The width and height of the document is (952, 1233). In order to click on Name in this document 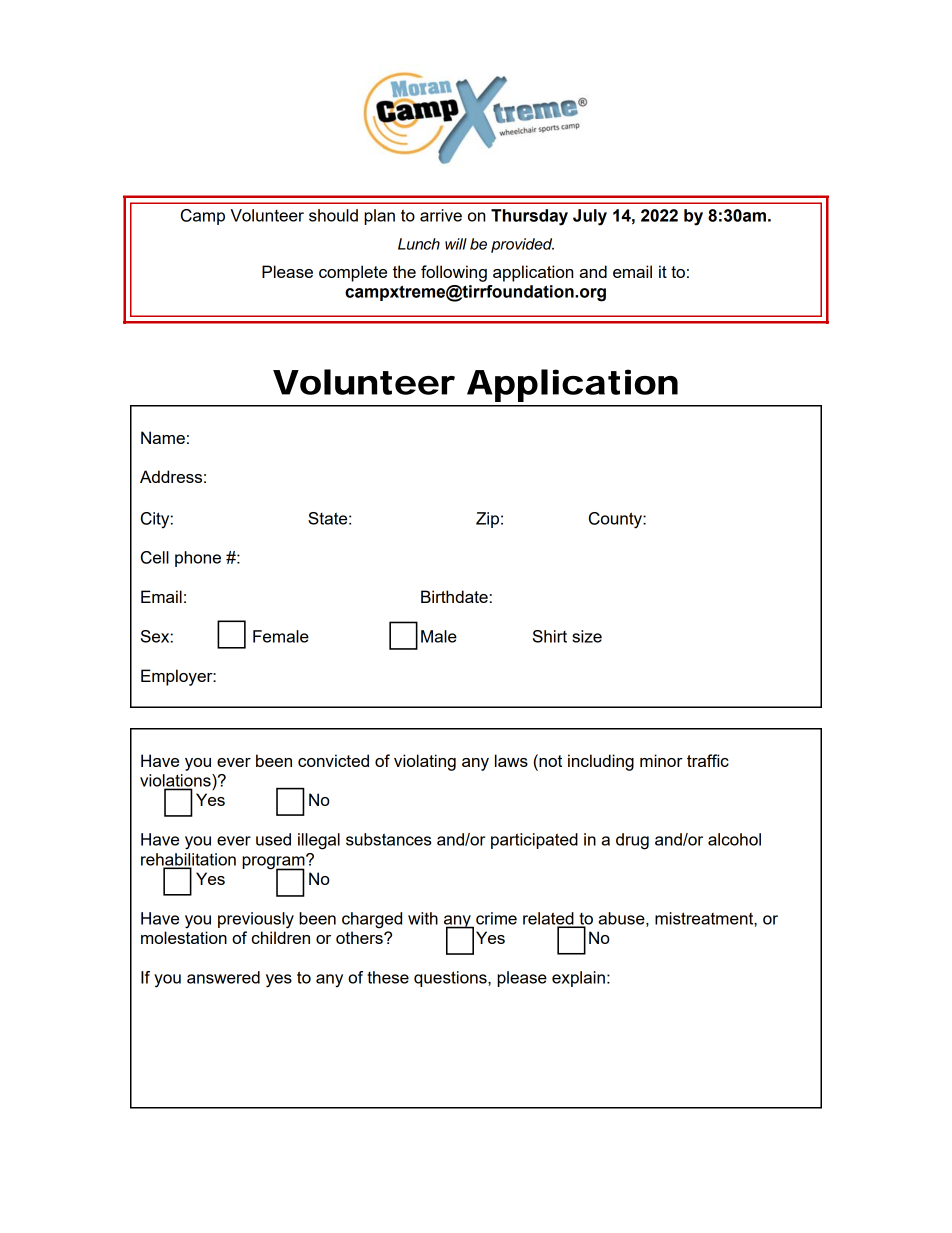, I will do `click(163, 437)`.
